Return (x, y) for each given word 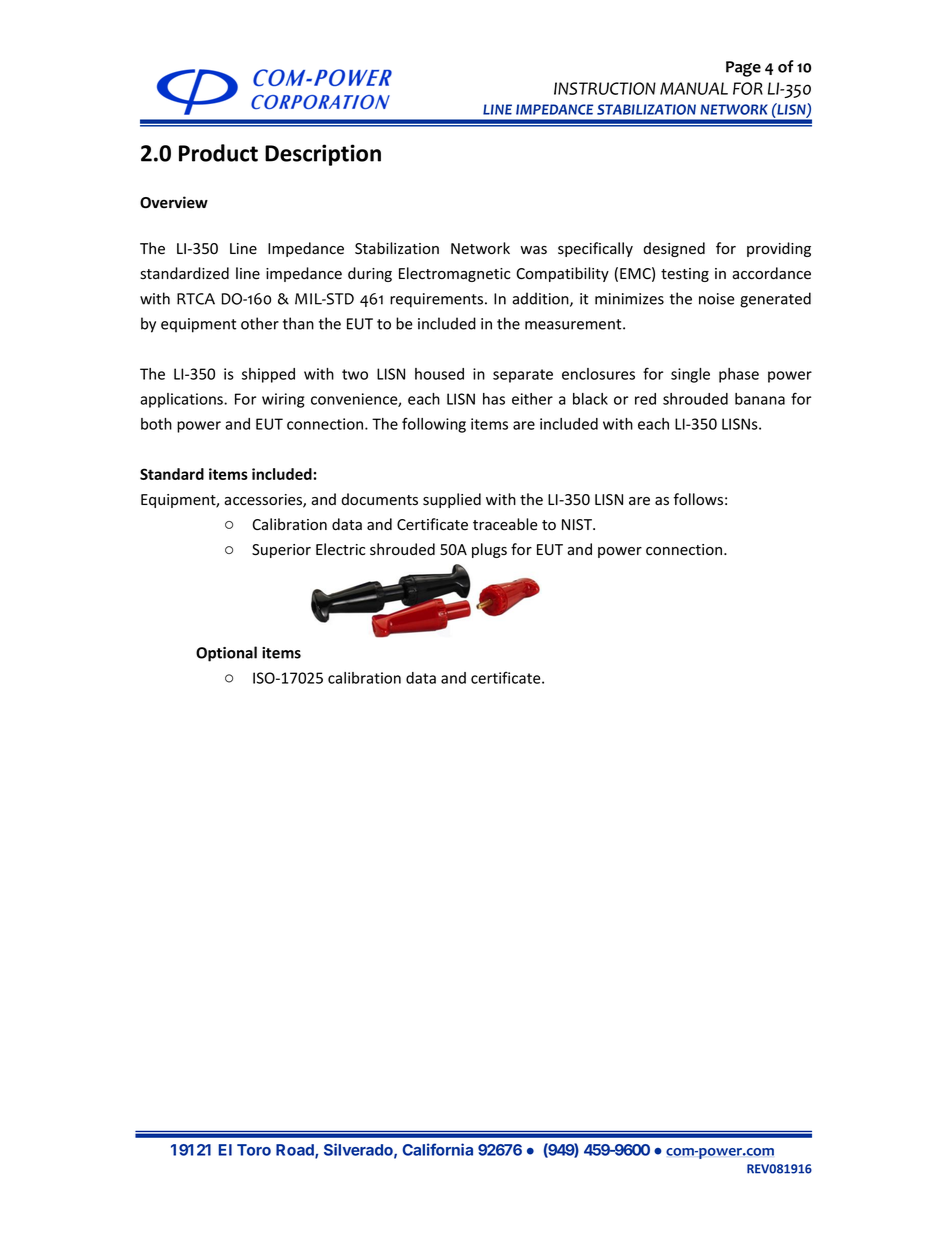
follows (698, 499)
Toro (254, 1150)
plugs (489, 550)
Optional (226, 654)
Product (218, 153)
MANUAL (694, 88)
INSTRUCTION (605, 88)
